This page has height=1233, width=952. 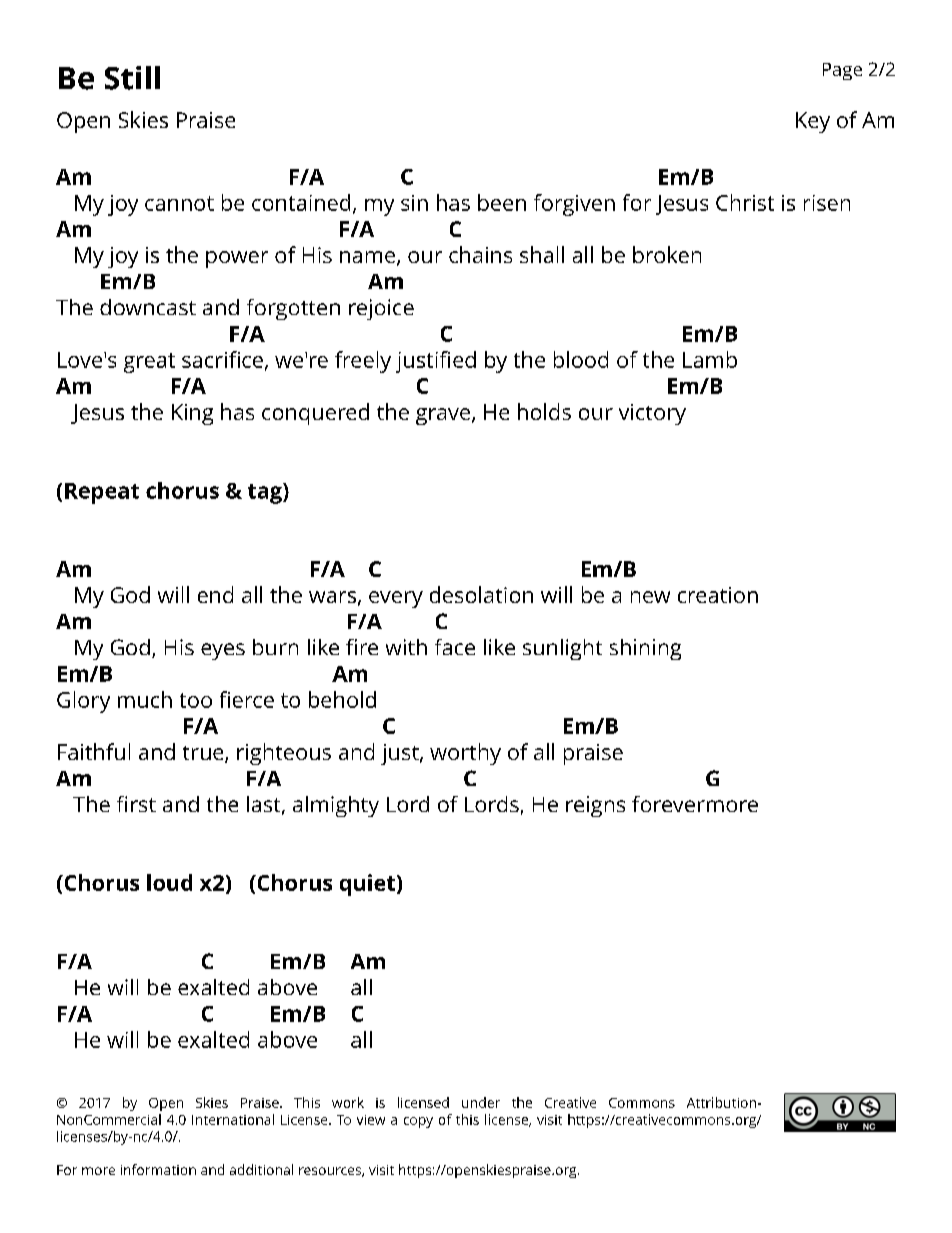 I want to click on copy, so click(x=418, y=1122).
